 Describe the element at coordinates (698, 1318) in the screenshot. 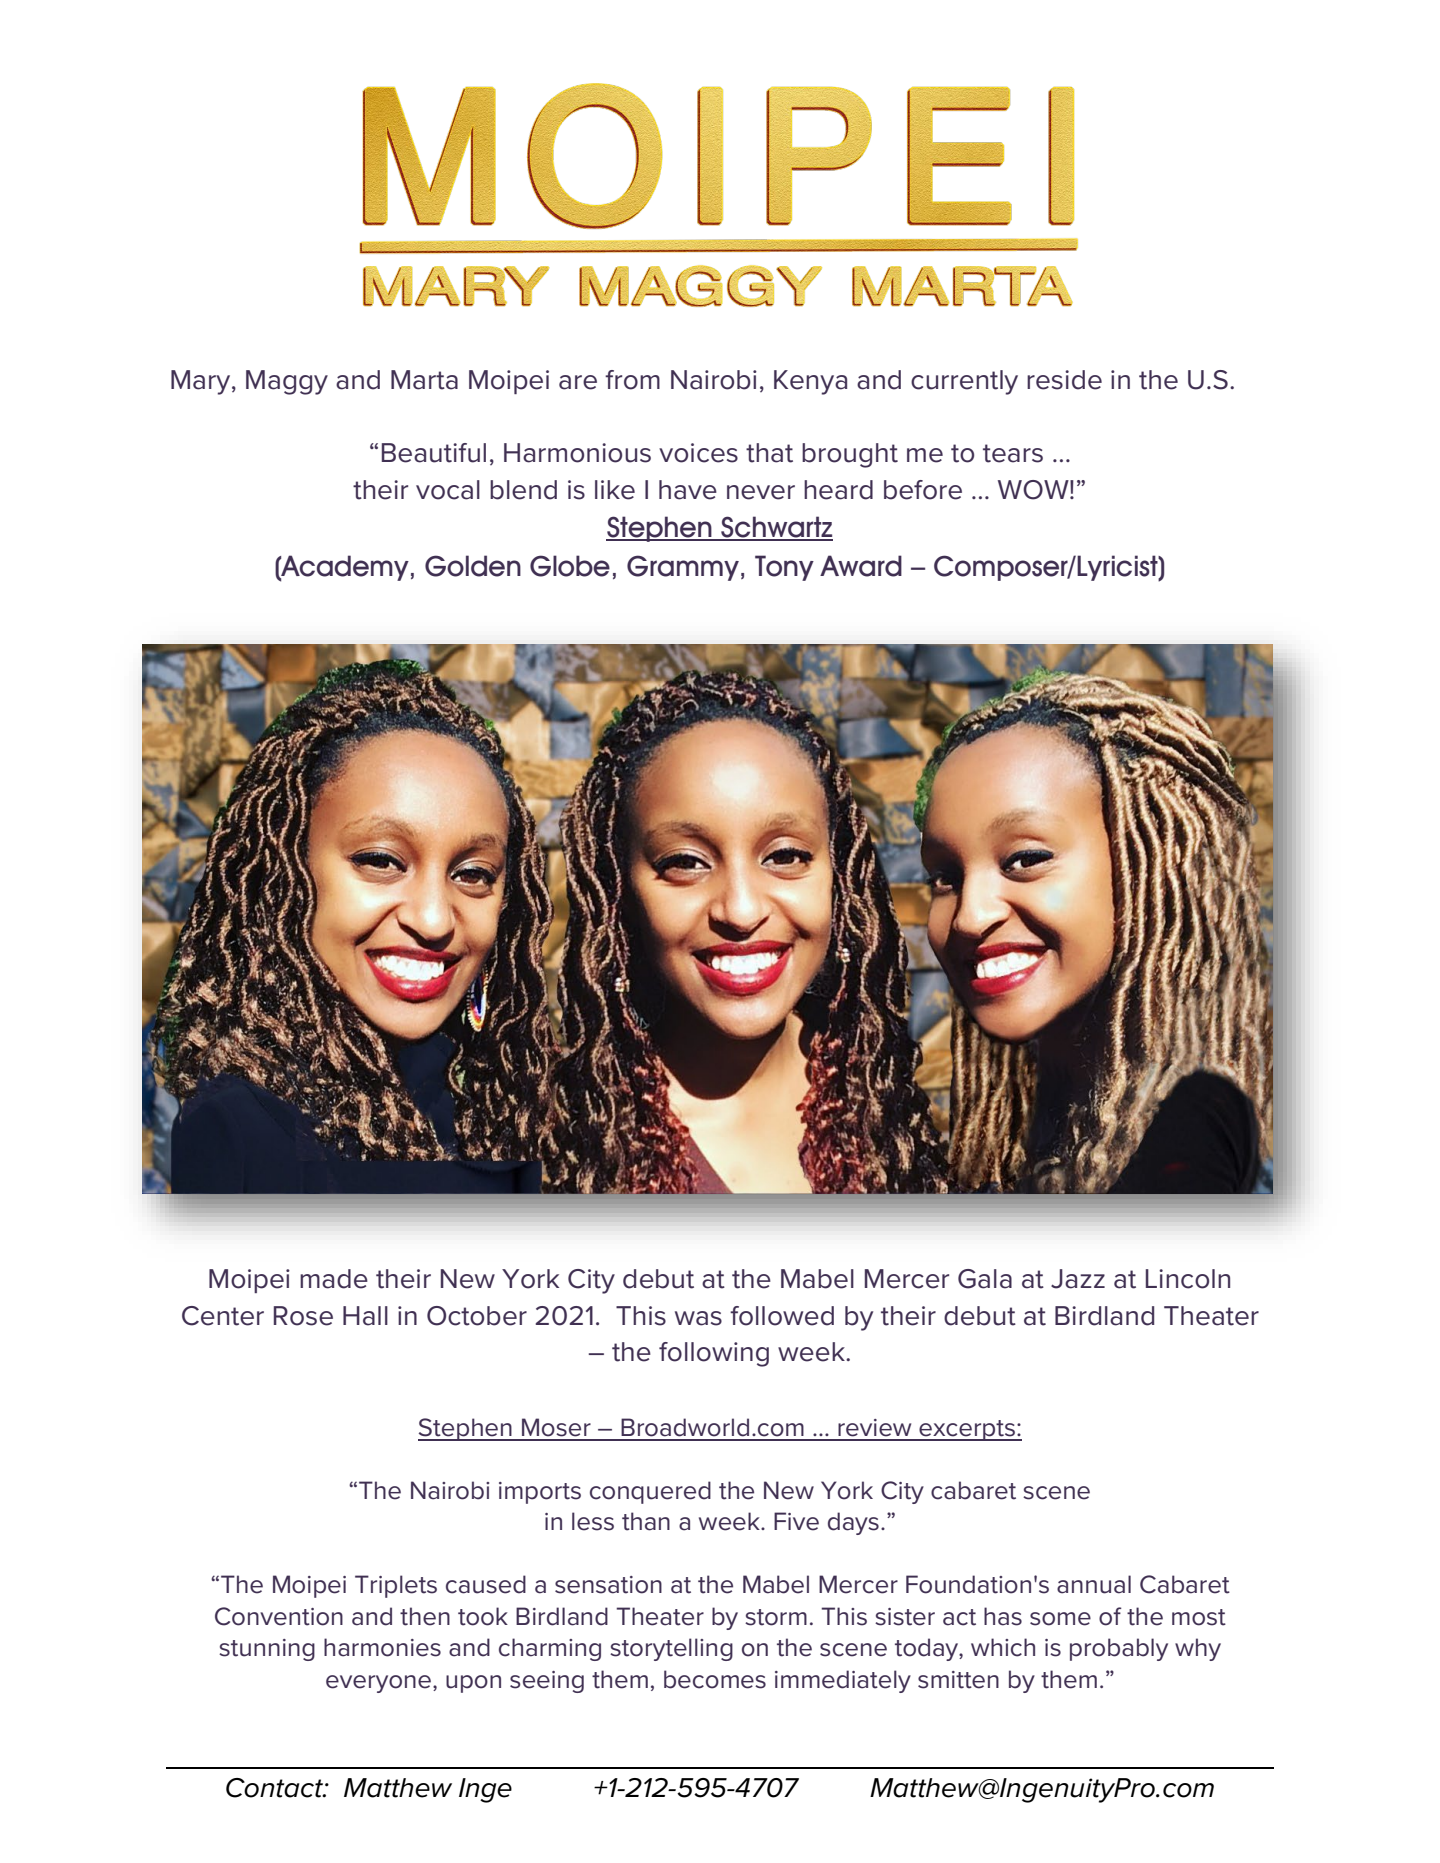

I see `was` at that location.
